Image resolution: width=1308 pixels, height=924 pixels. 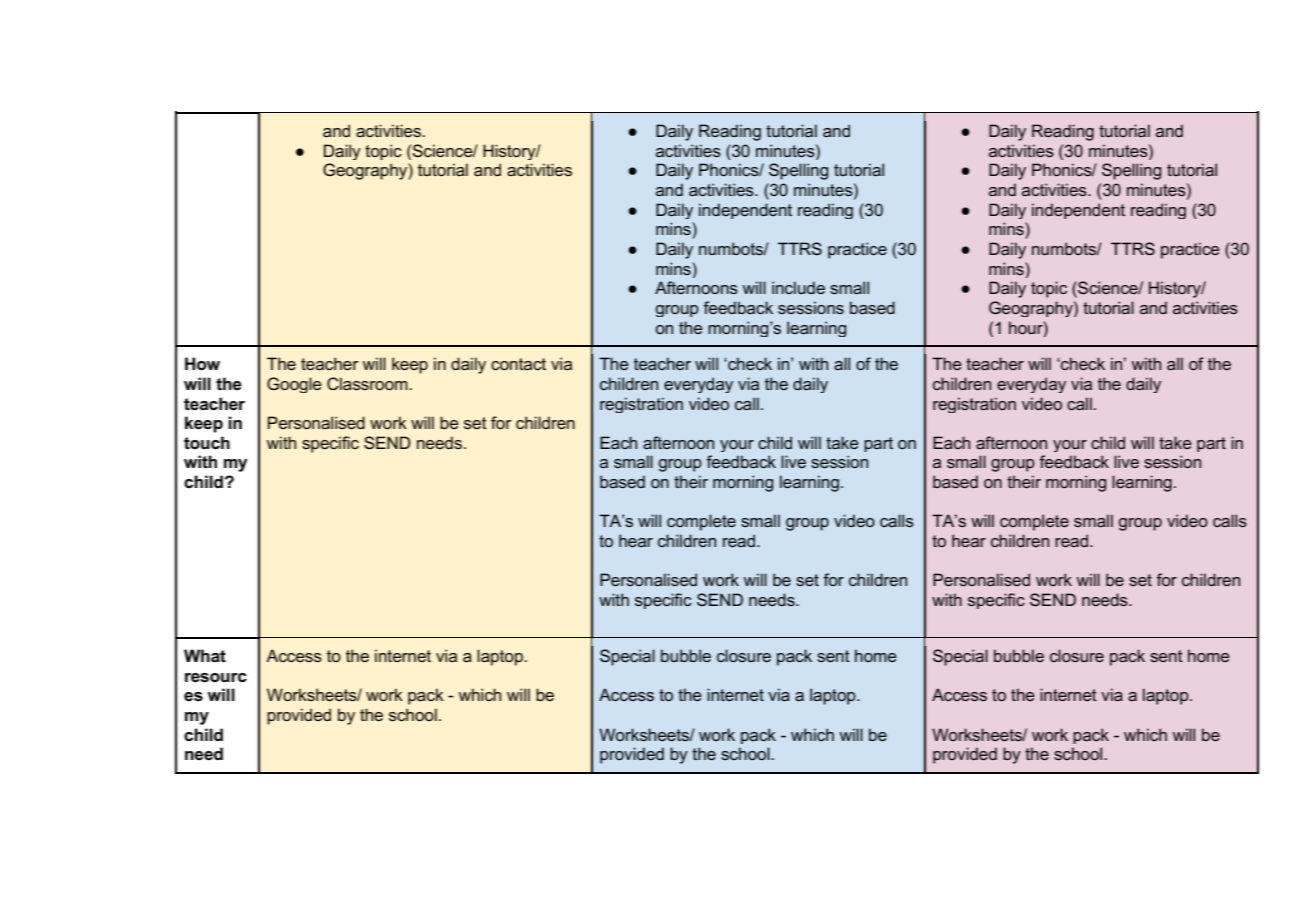 I want to click on include, so click(x=798, y=287).
